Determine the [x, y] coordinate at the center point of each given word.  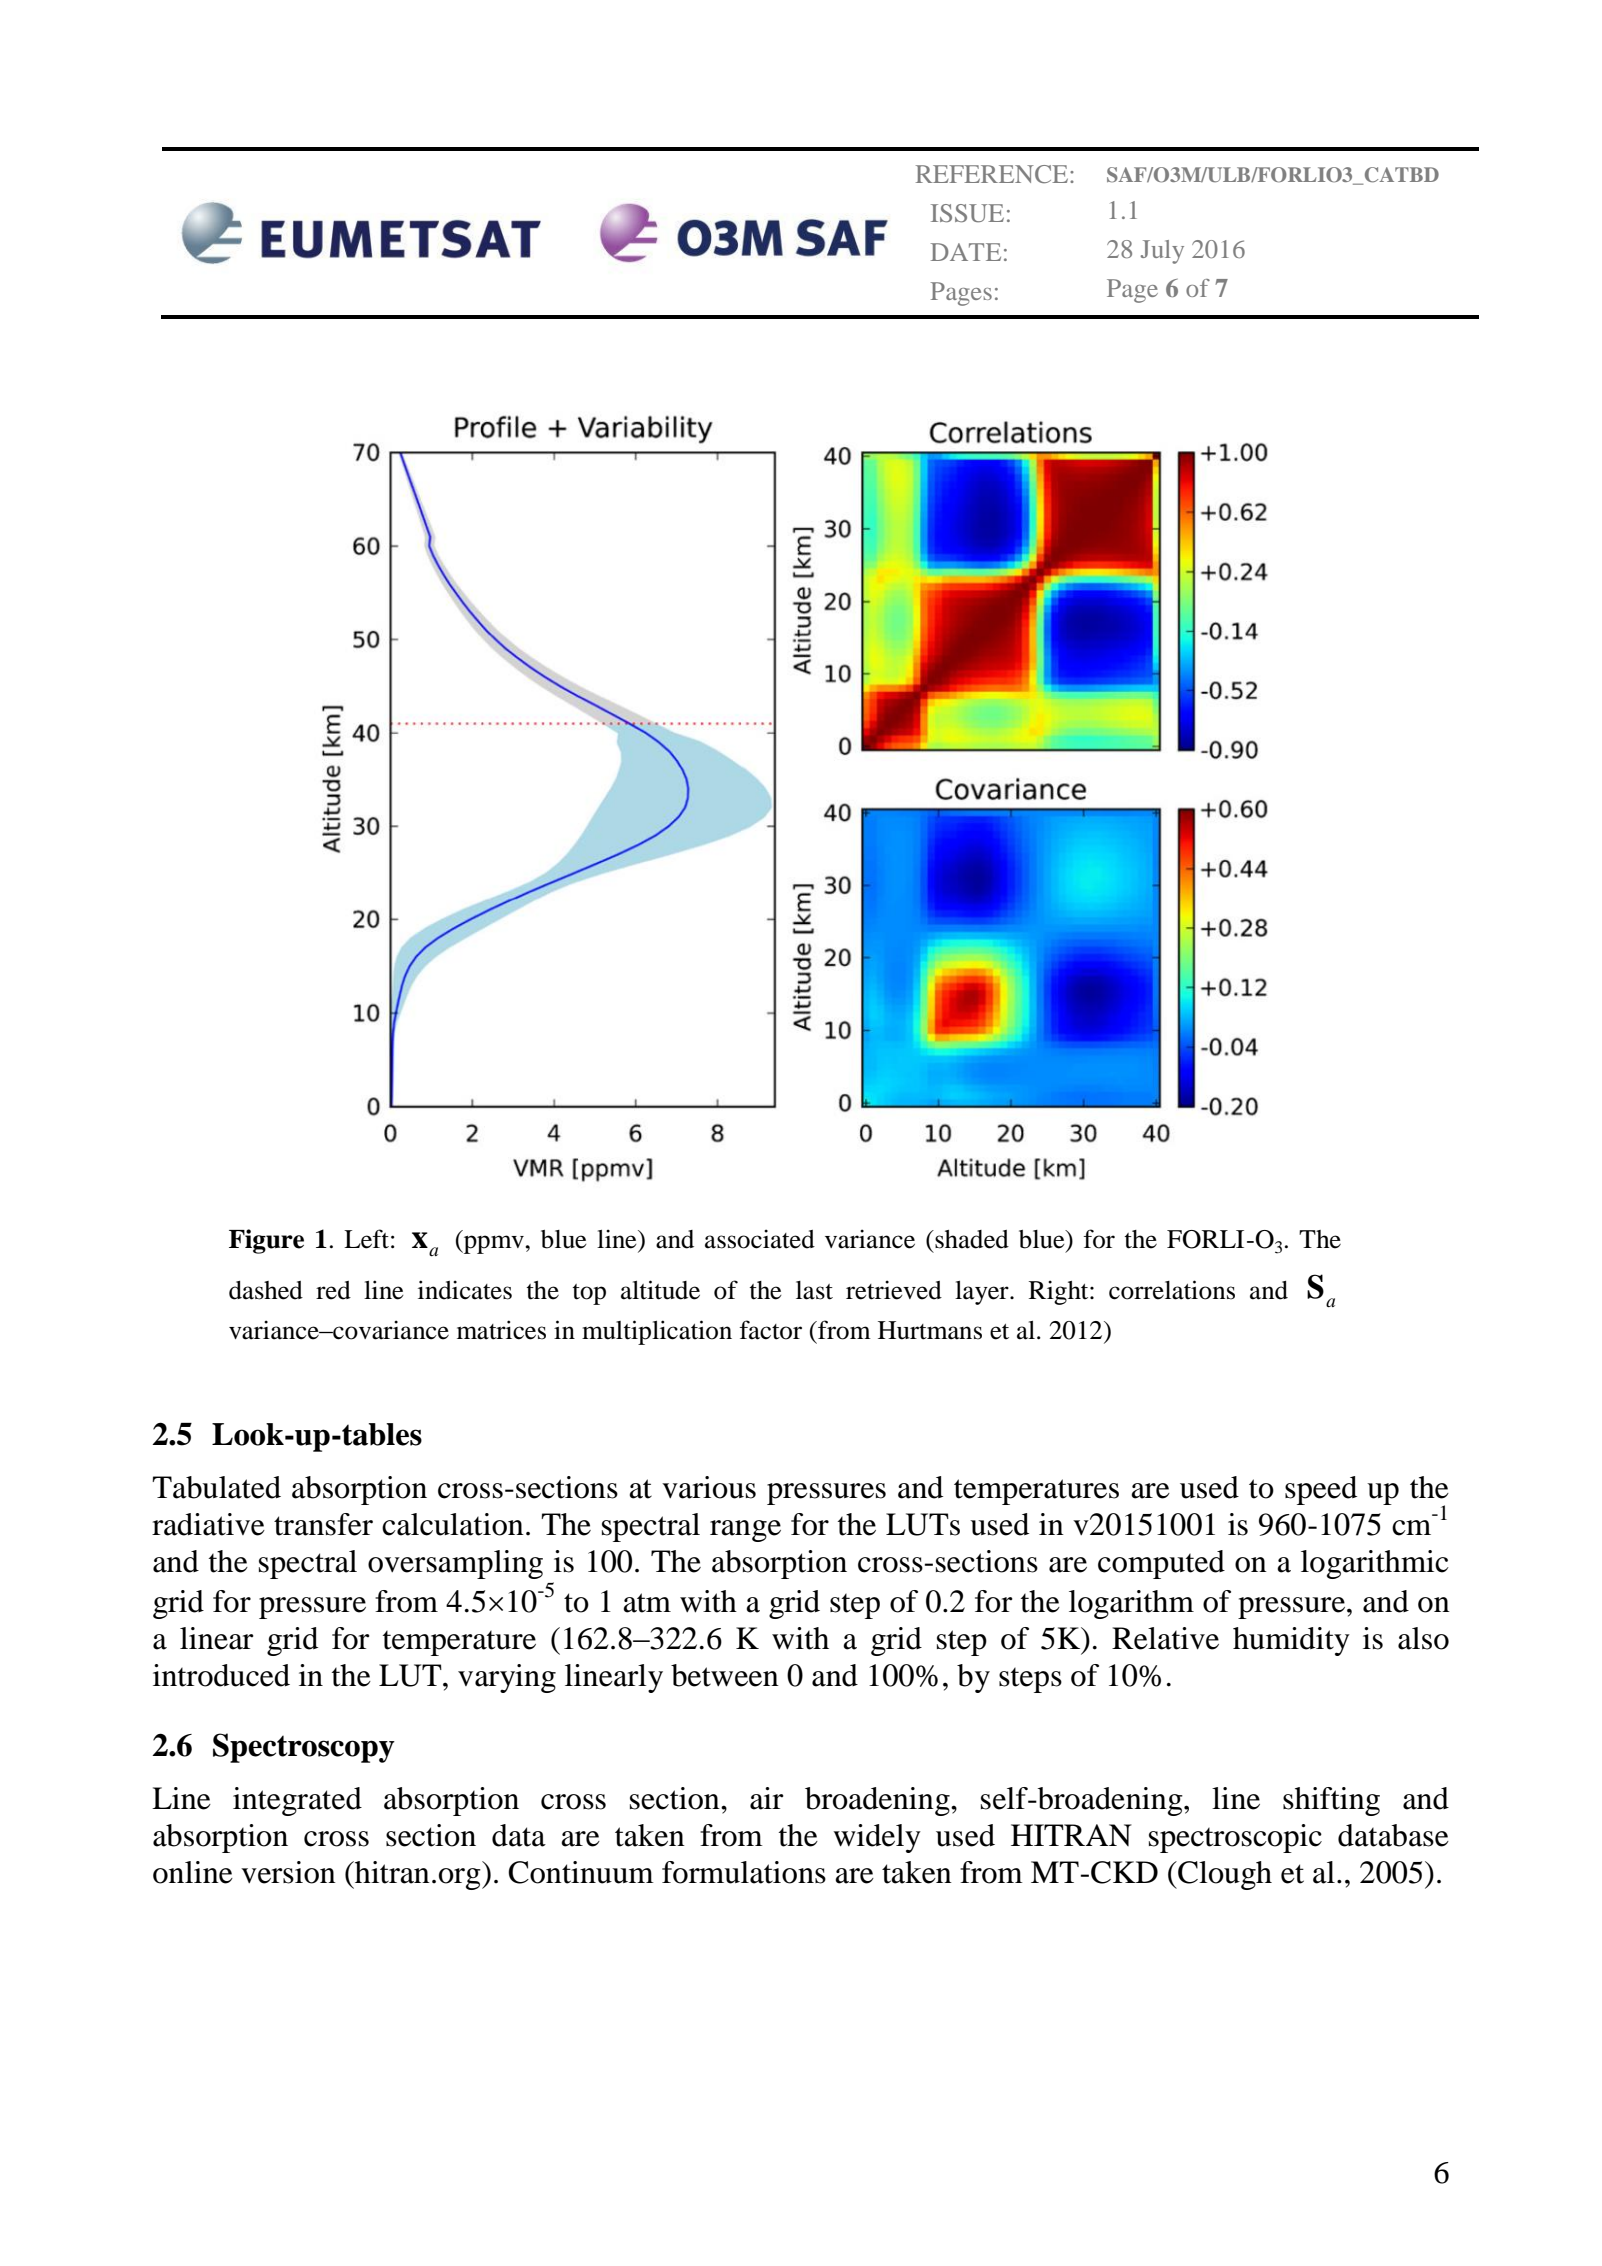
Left [366, 1239]
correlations [1172, 1290]
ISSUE [967, 213]
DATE [966, 252]
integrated [297, 1801]
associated [760, 1239]
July [1162, 252]
